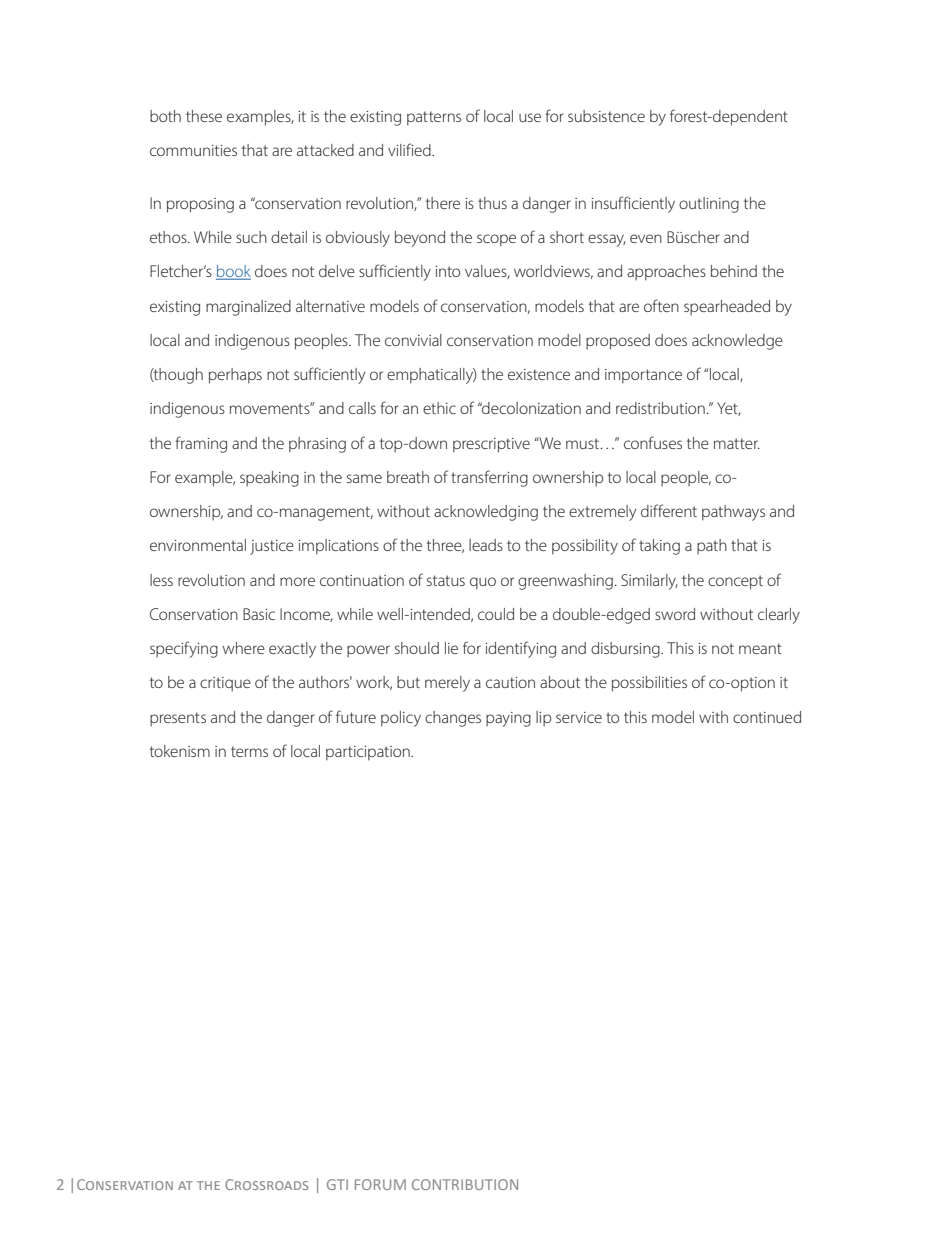 This page has width=952, height=1233. I want to click on continued, so click(767, 717).
